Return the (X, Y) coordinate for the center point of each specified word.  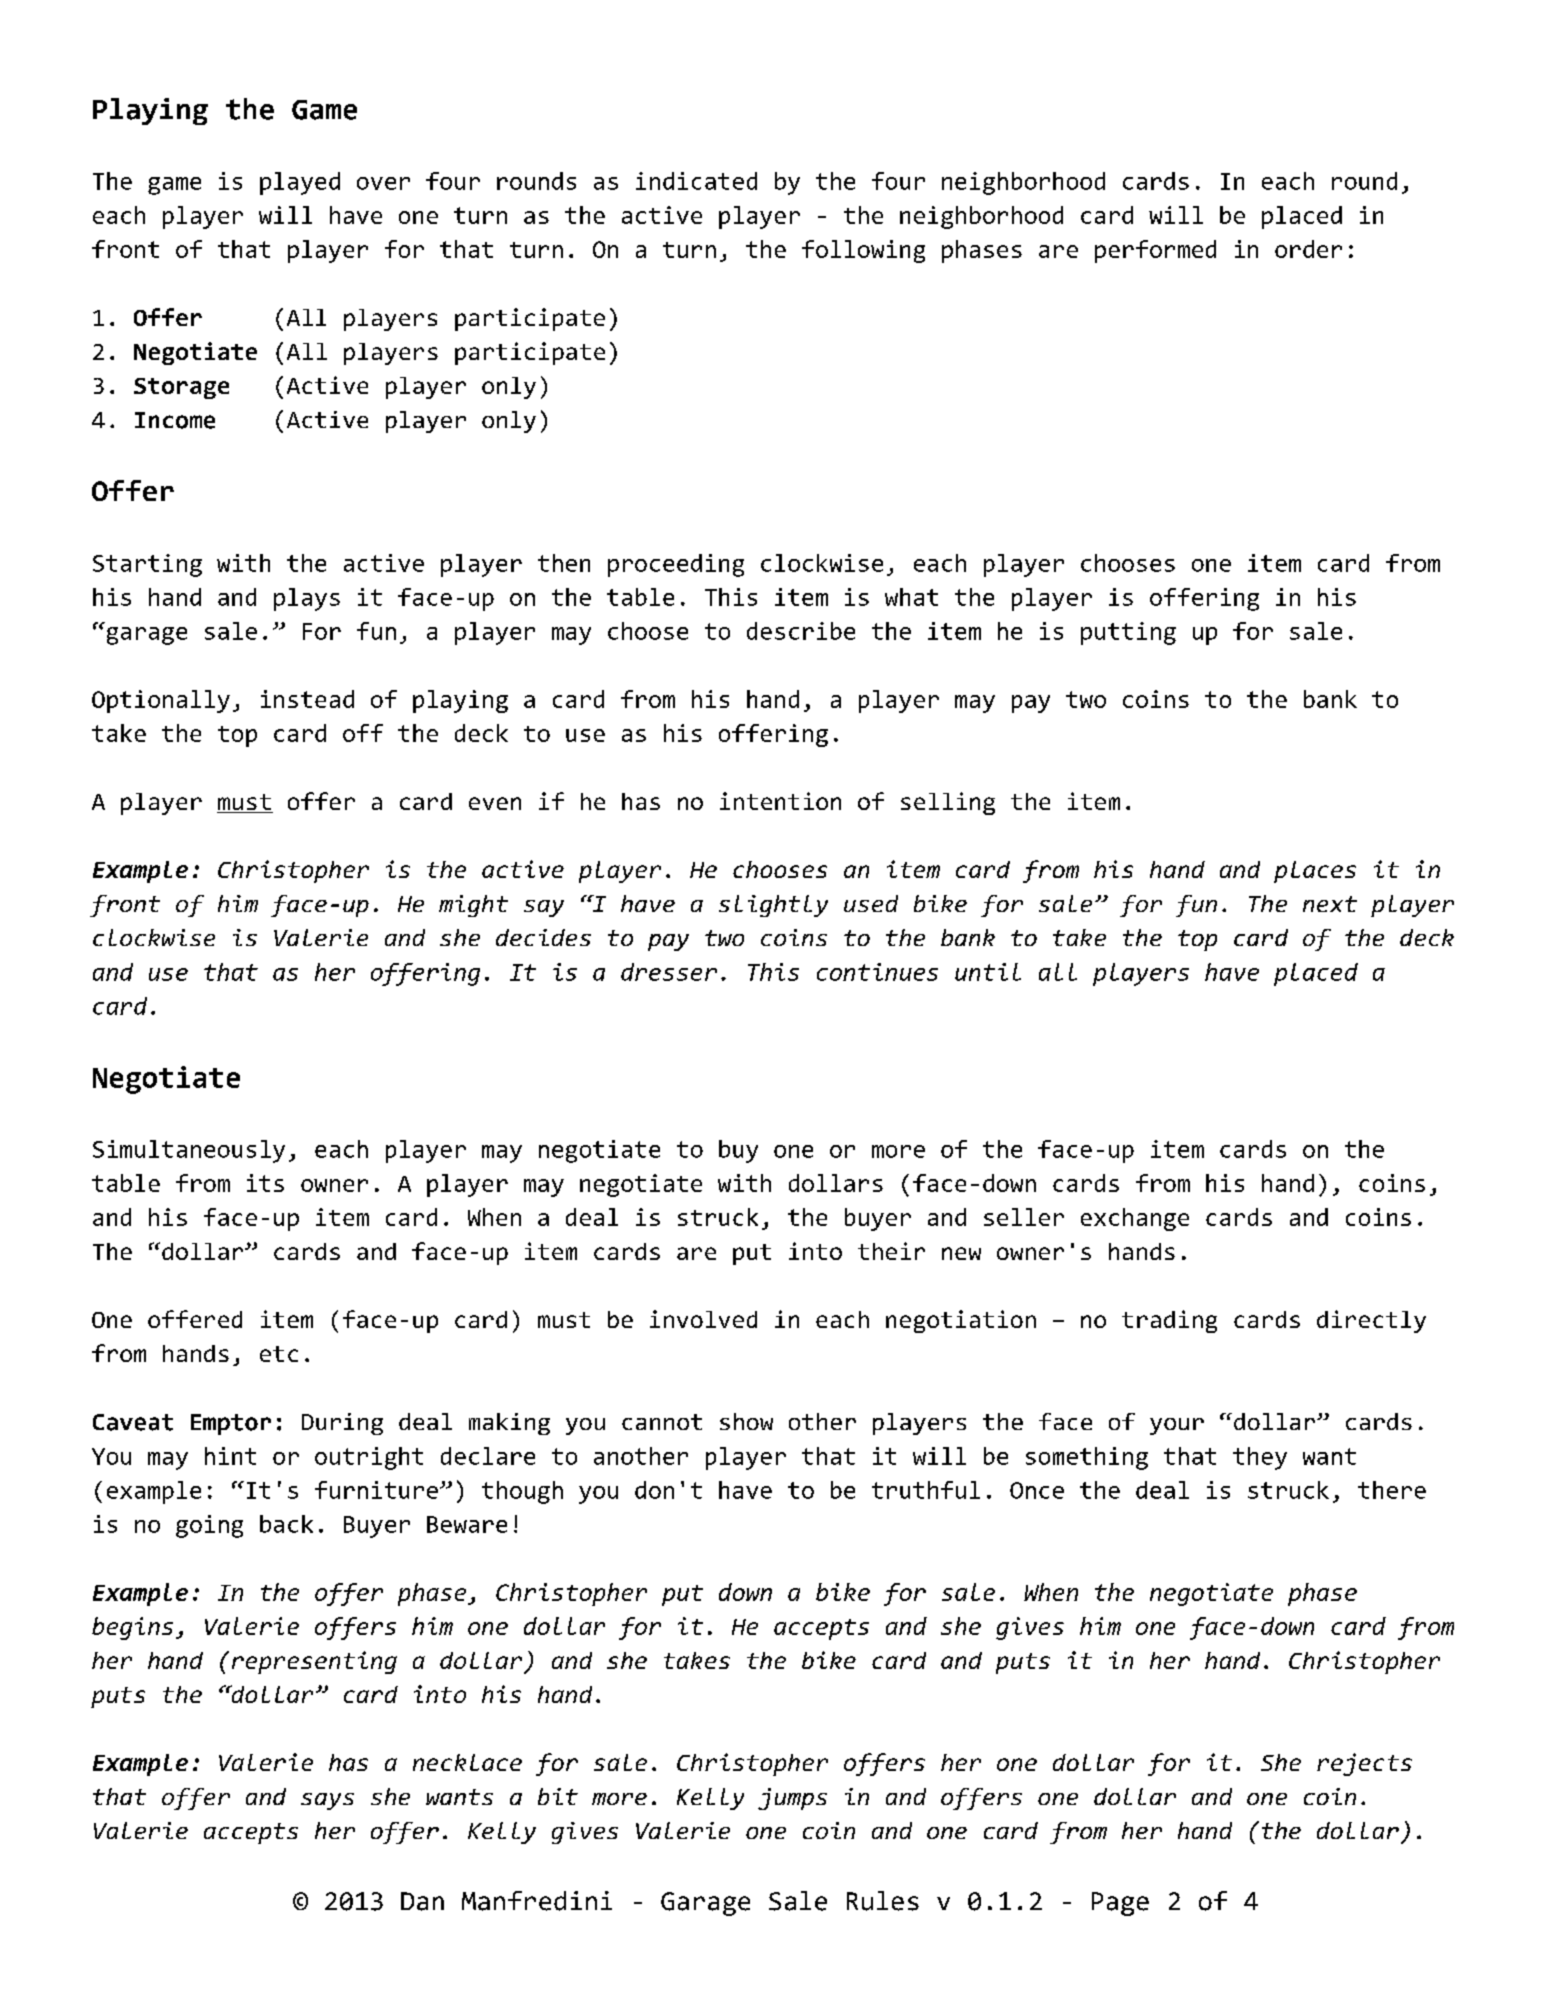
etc (279, 1354)
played (300, 183)
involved (703, 1319)
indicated (696, 181)
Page (1120, 1904)
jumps (792, 1799)
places (1315, 872)
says (327, 1801)
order (1308, 249)
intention (780, 801)
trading (1169, 1321)
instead (307, 699)
